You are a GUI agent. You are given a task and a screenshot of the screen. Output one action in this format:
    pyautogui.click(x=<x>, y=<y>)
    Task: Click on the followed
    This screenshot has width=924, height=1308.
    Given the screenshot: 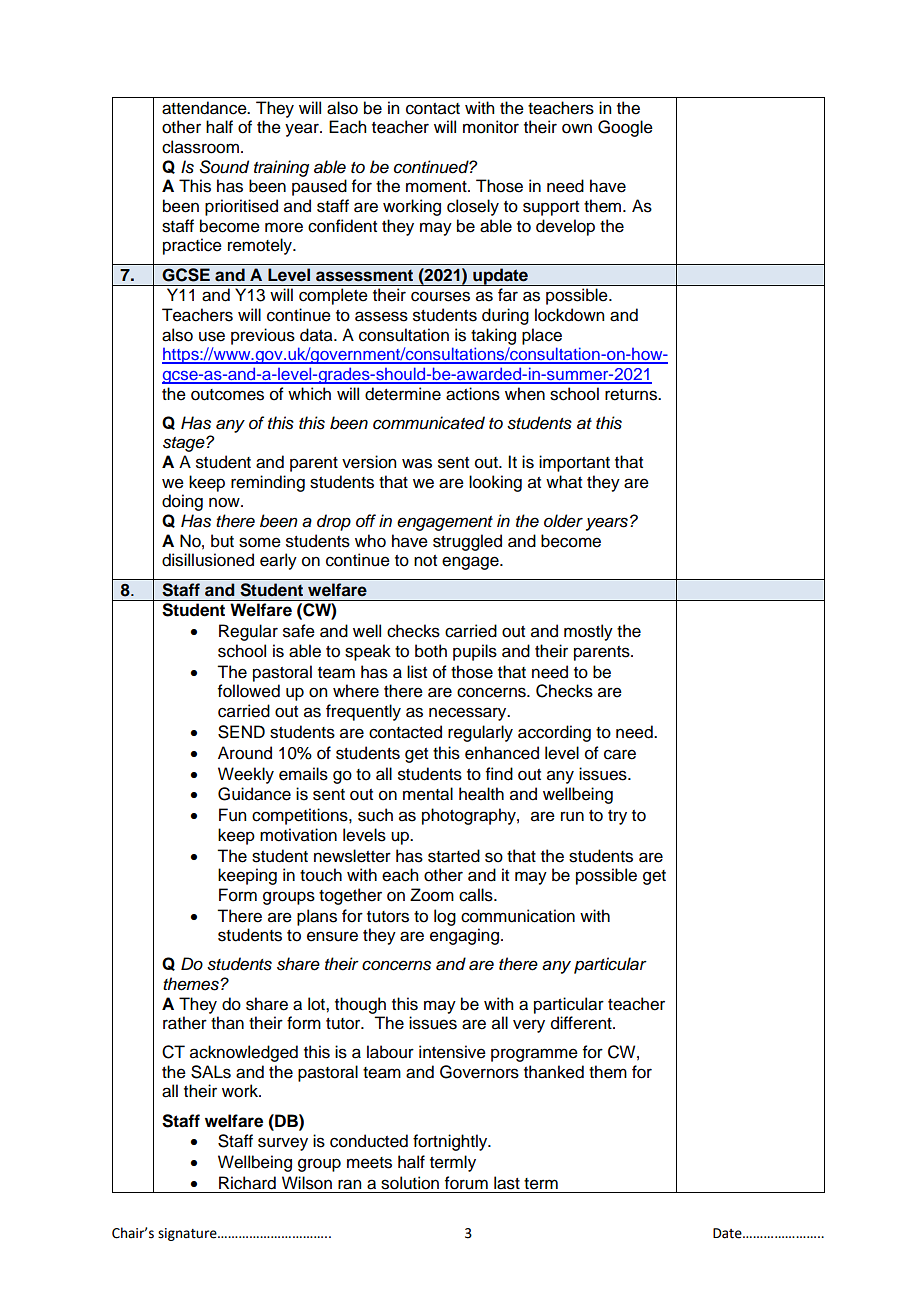 What is the action you would take?
    pyautogui.click(x=249, y=691)
